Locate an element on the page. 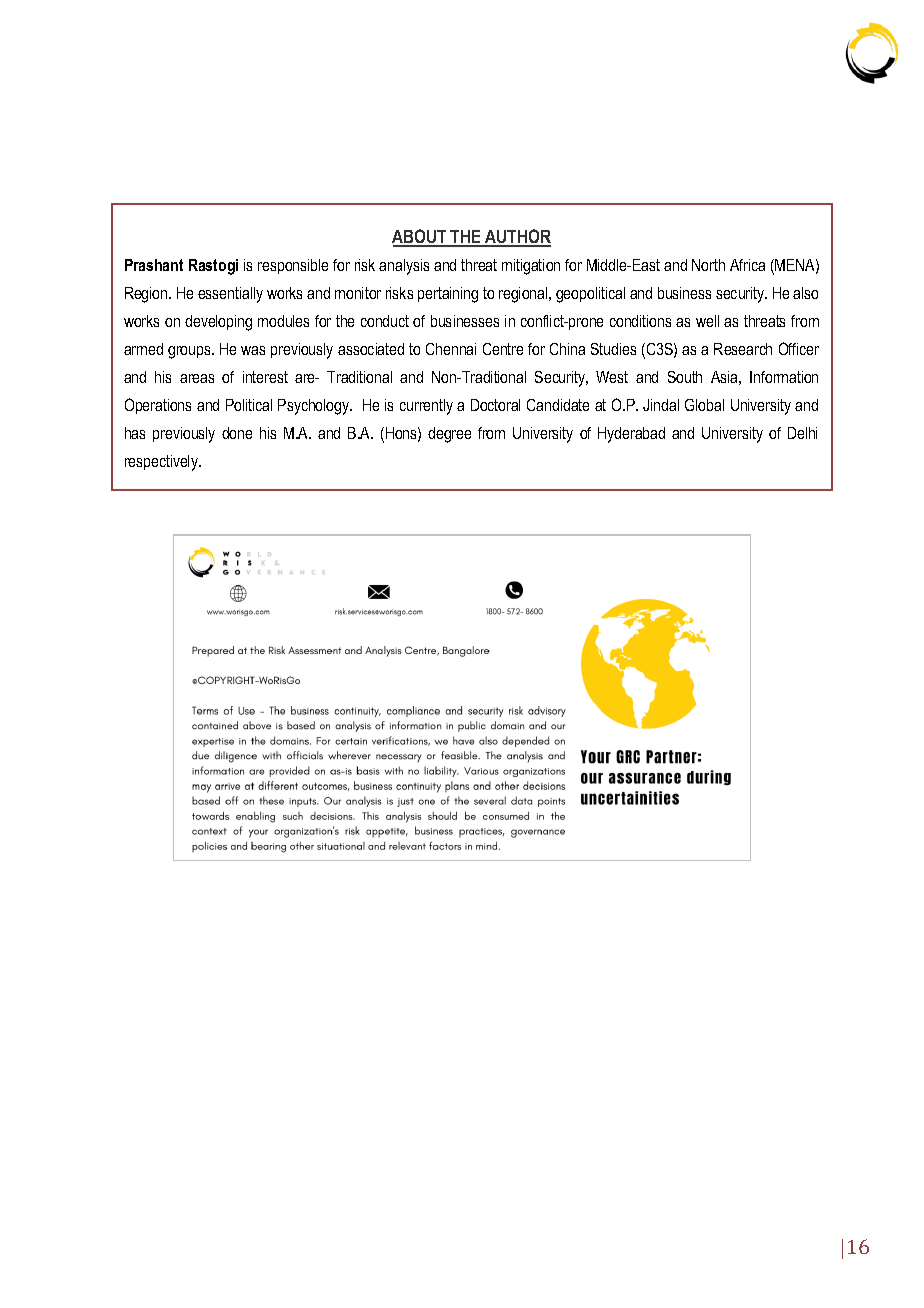 The image size is (924, 1308). degree is located at coordinates (449, 435).
